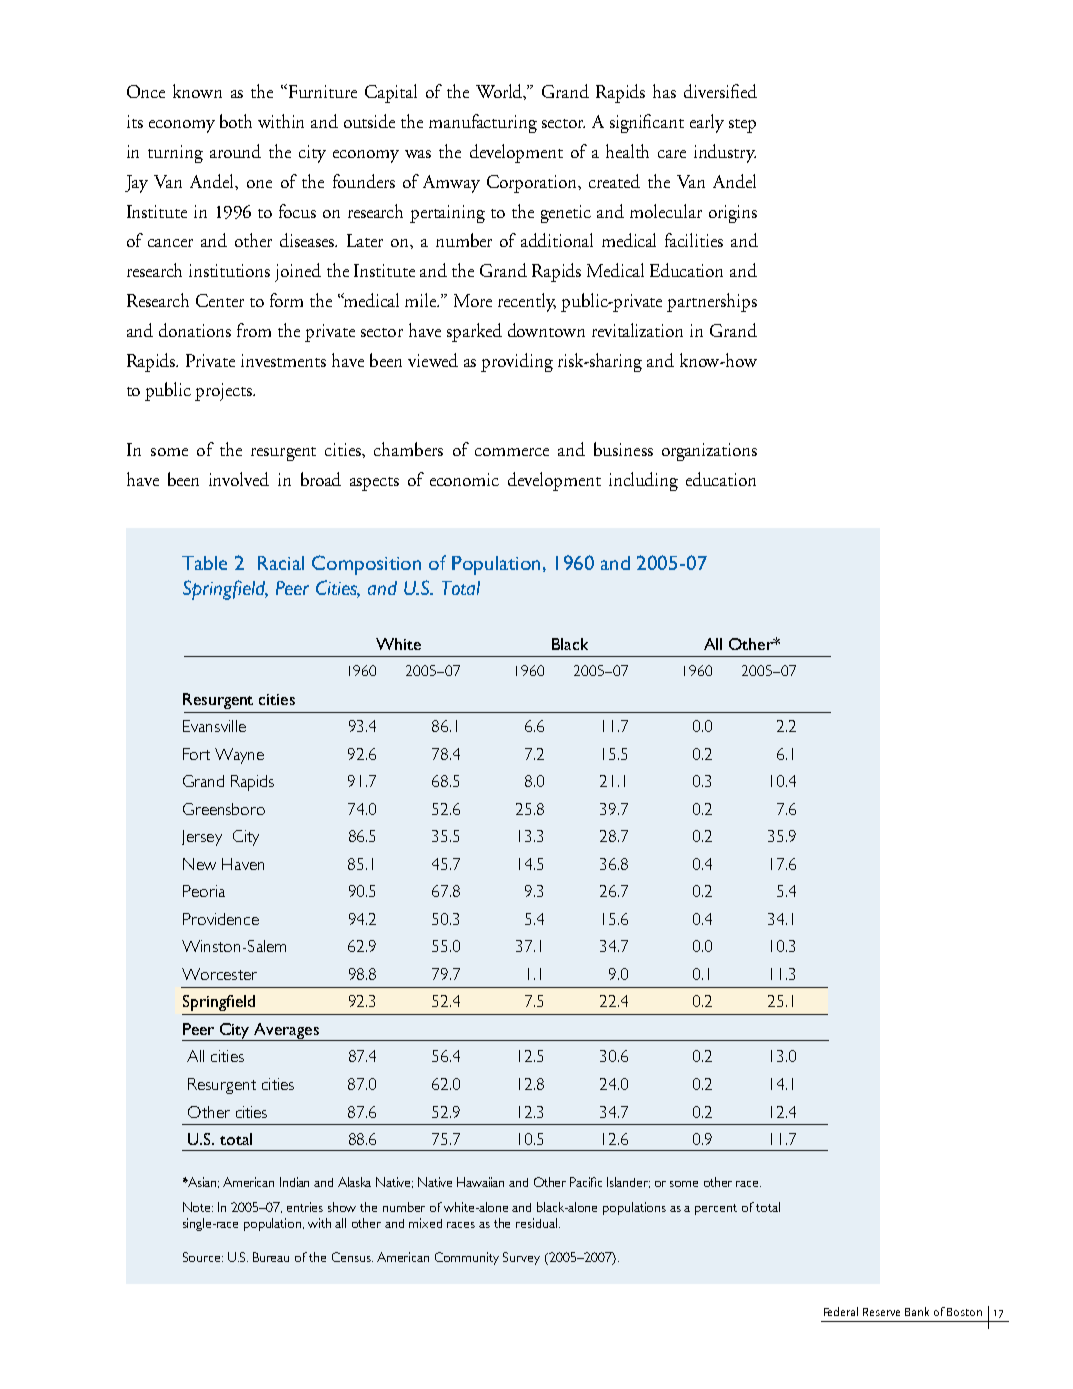 This screenshot has width=1073, height=1389. I want to click on Composition, so click(366, 565).
